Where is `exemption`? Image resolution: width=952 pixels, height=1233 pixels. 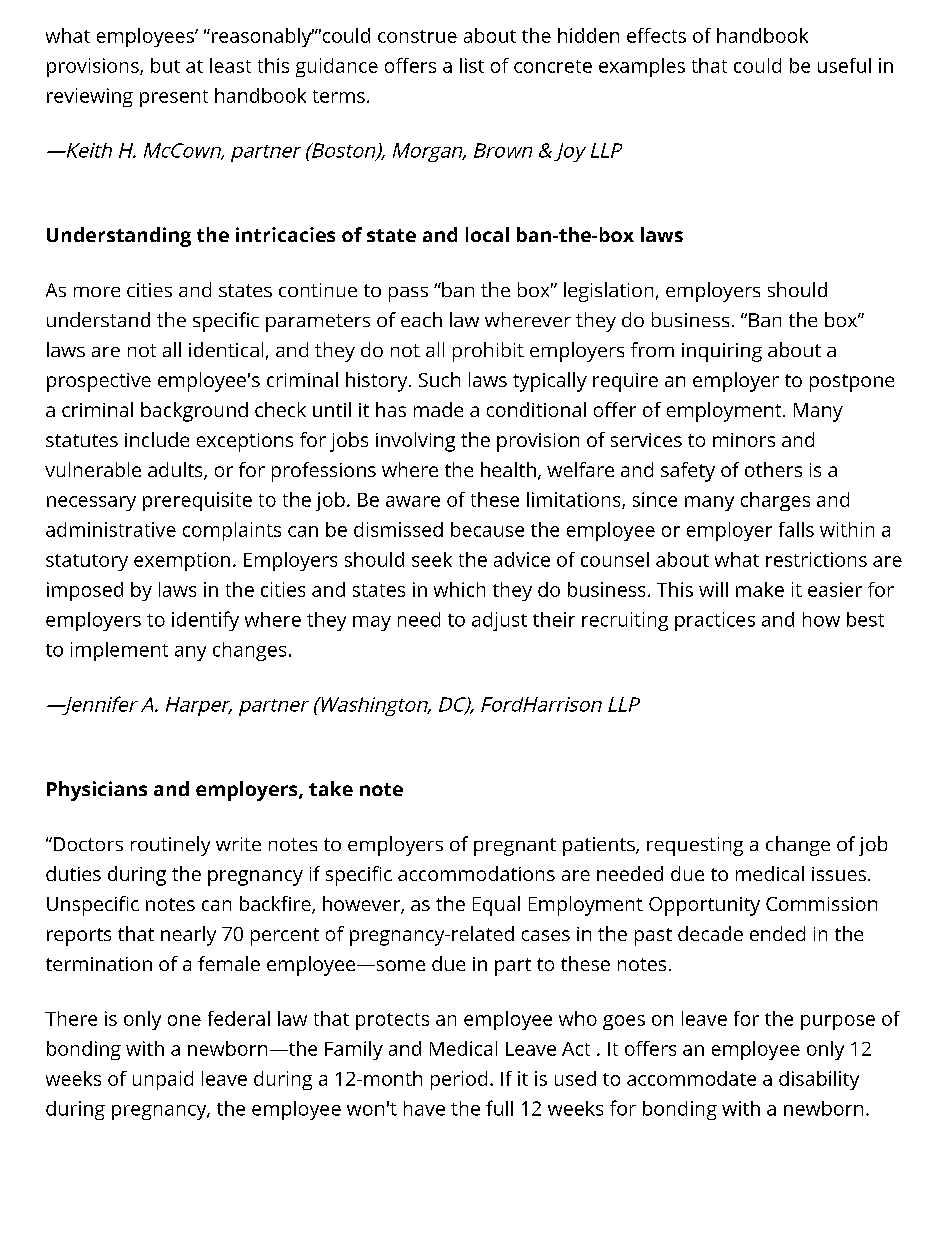 exemption is located at coordinates (182, 561).
